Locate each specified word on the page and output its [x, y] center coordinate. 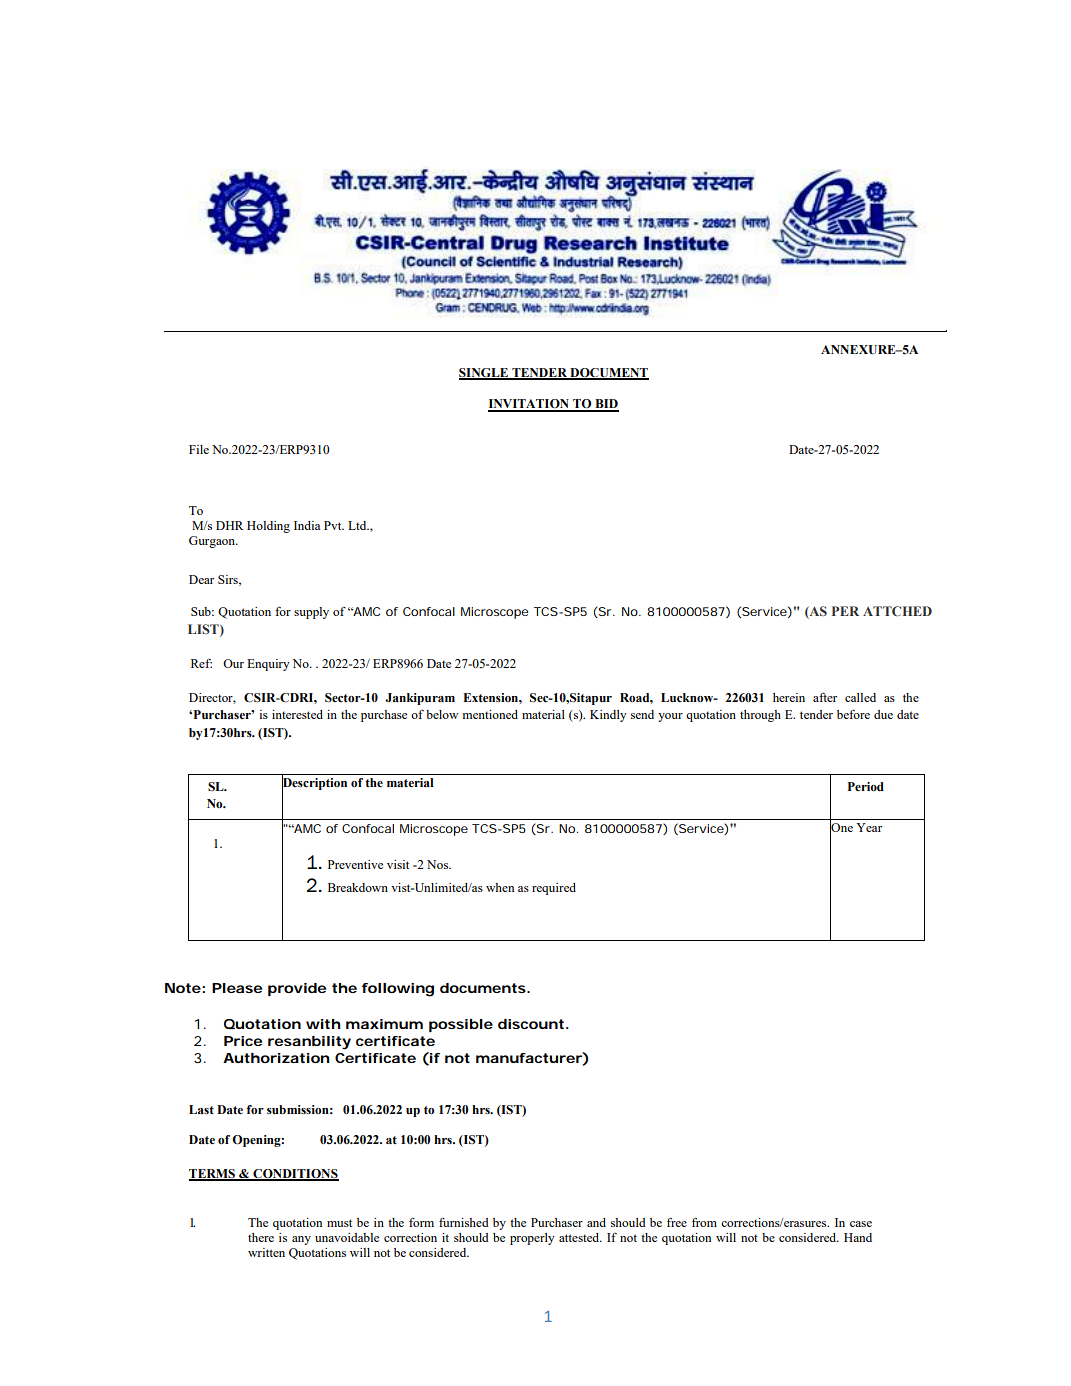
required [554, 889]
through [760, 716]
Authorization [276, 1058]
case [861, 1224]
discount [532, 1024]
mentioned [490, 714]
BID [606, 405]
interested [297, 714]
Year [869, 827]
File [199, 449]
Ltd [358, 525]
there [261, 1237]
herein [789, 697]
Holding [268, 527]
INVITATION [530, 405]
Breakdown [358, 887]
